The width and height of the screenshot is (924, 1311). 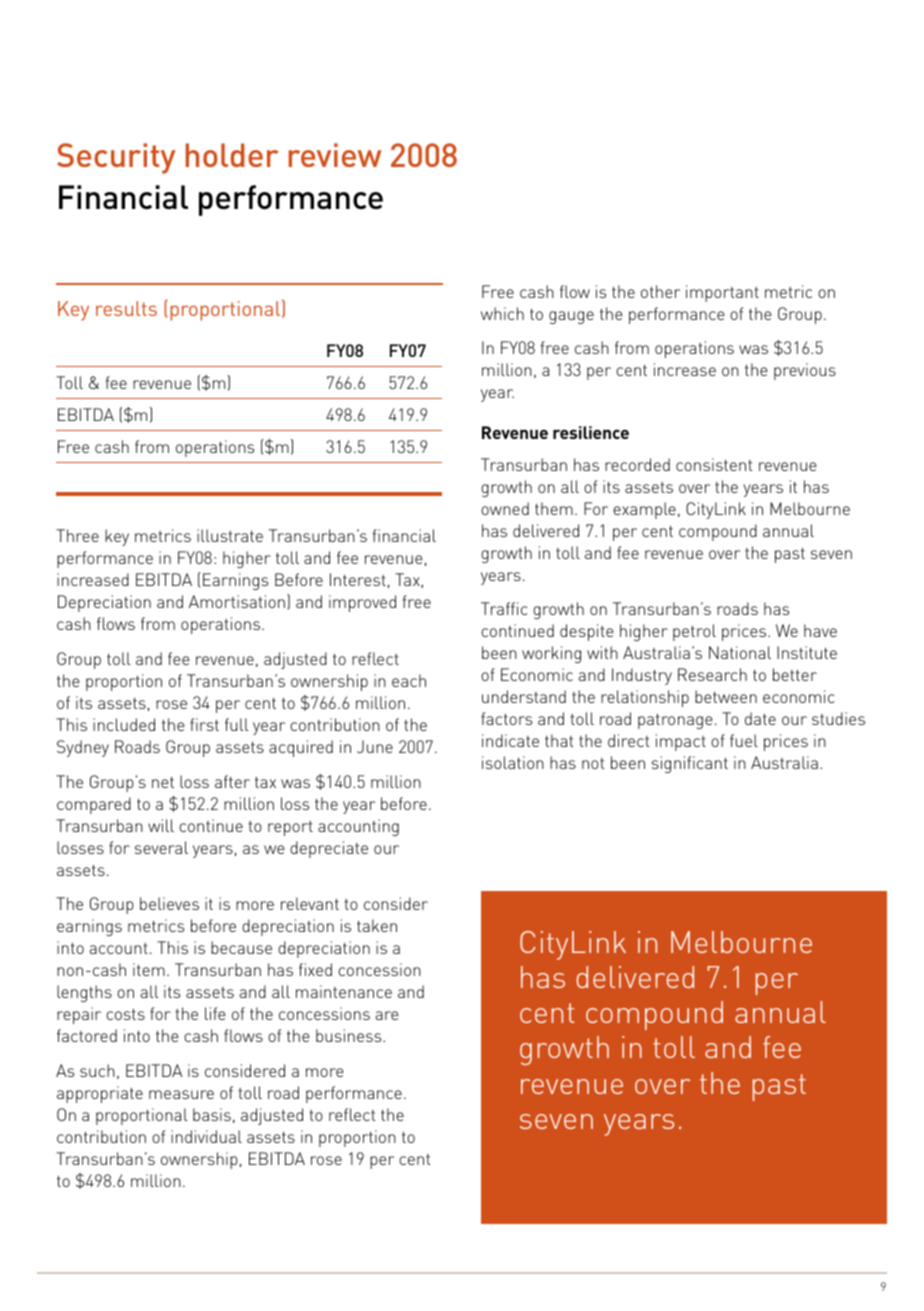 I want to click on Security, so click(x=116, y=158).
